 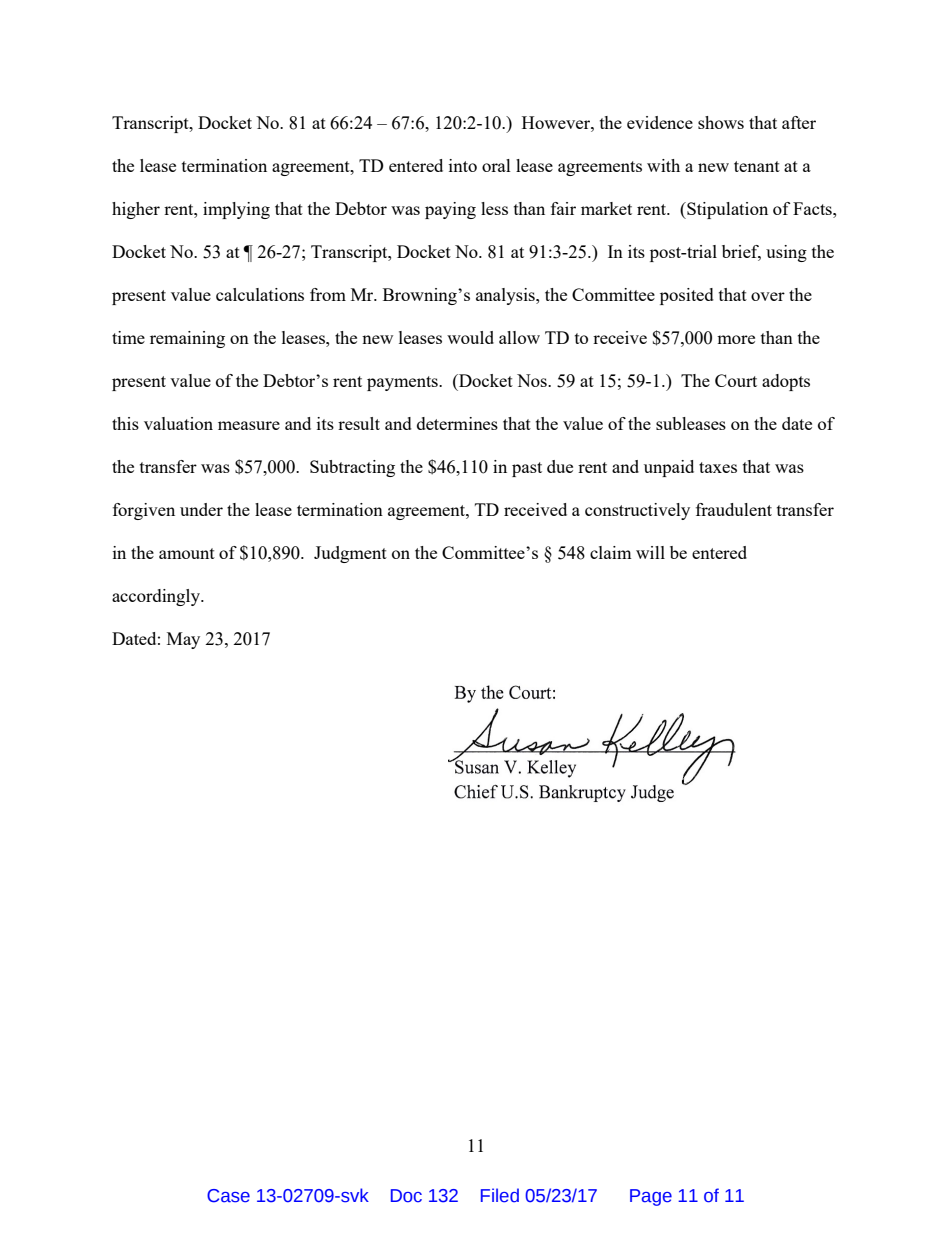 I want to click on fraudulent, so click(x=734, y=509).
